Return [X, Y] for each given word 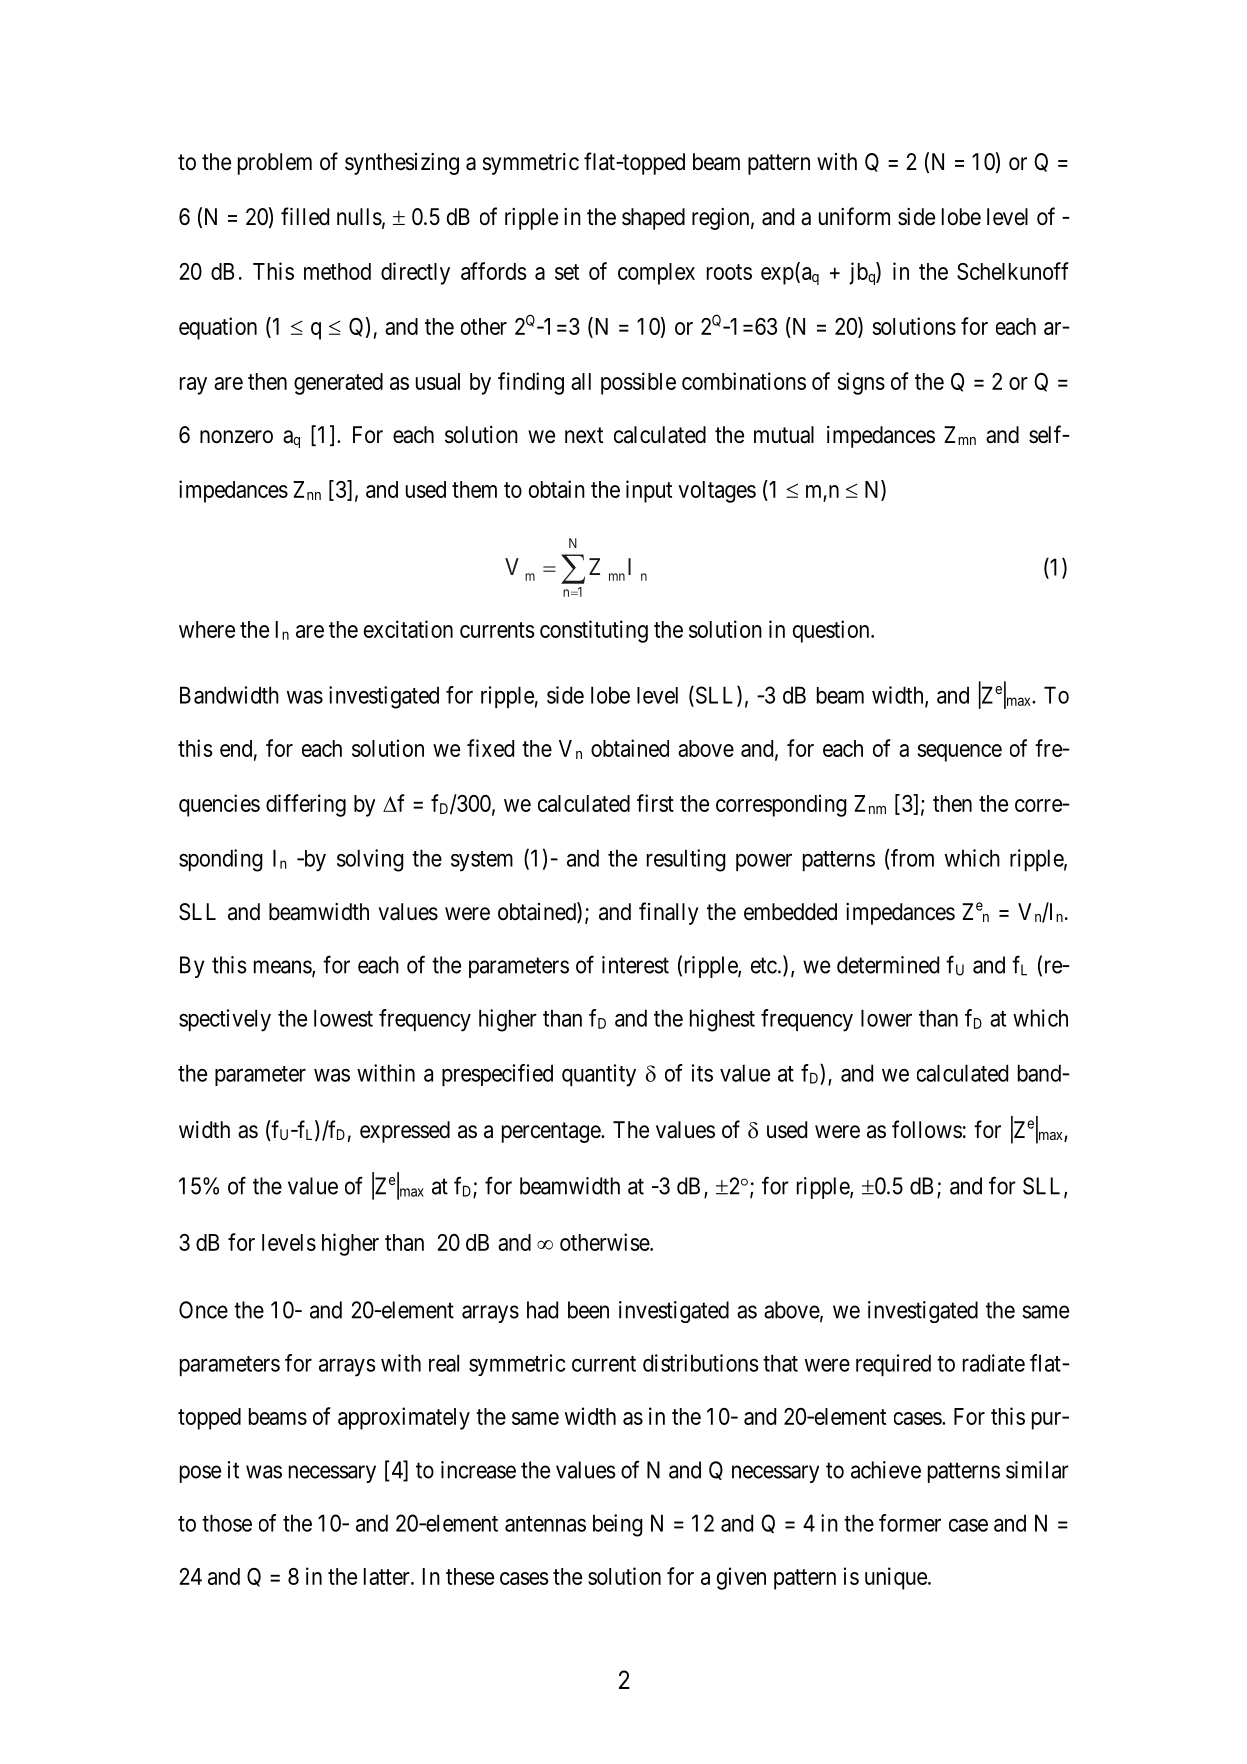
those [227, 1523]
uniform [854, 216]
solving [370, 860]
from [911, 858]
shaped [653, 219]
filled [305, 216]
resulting [686, 860]
